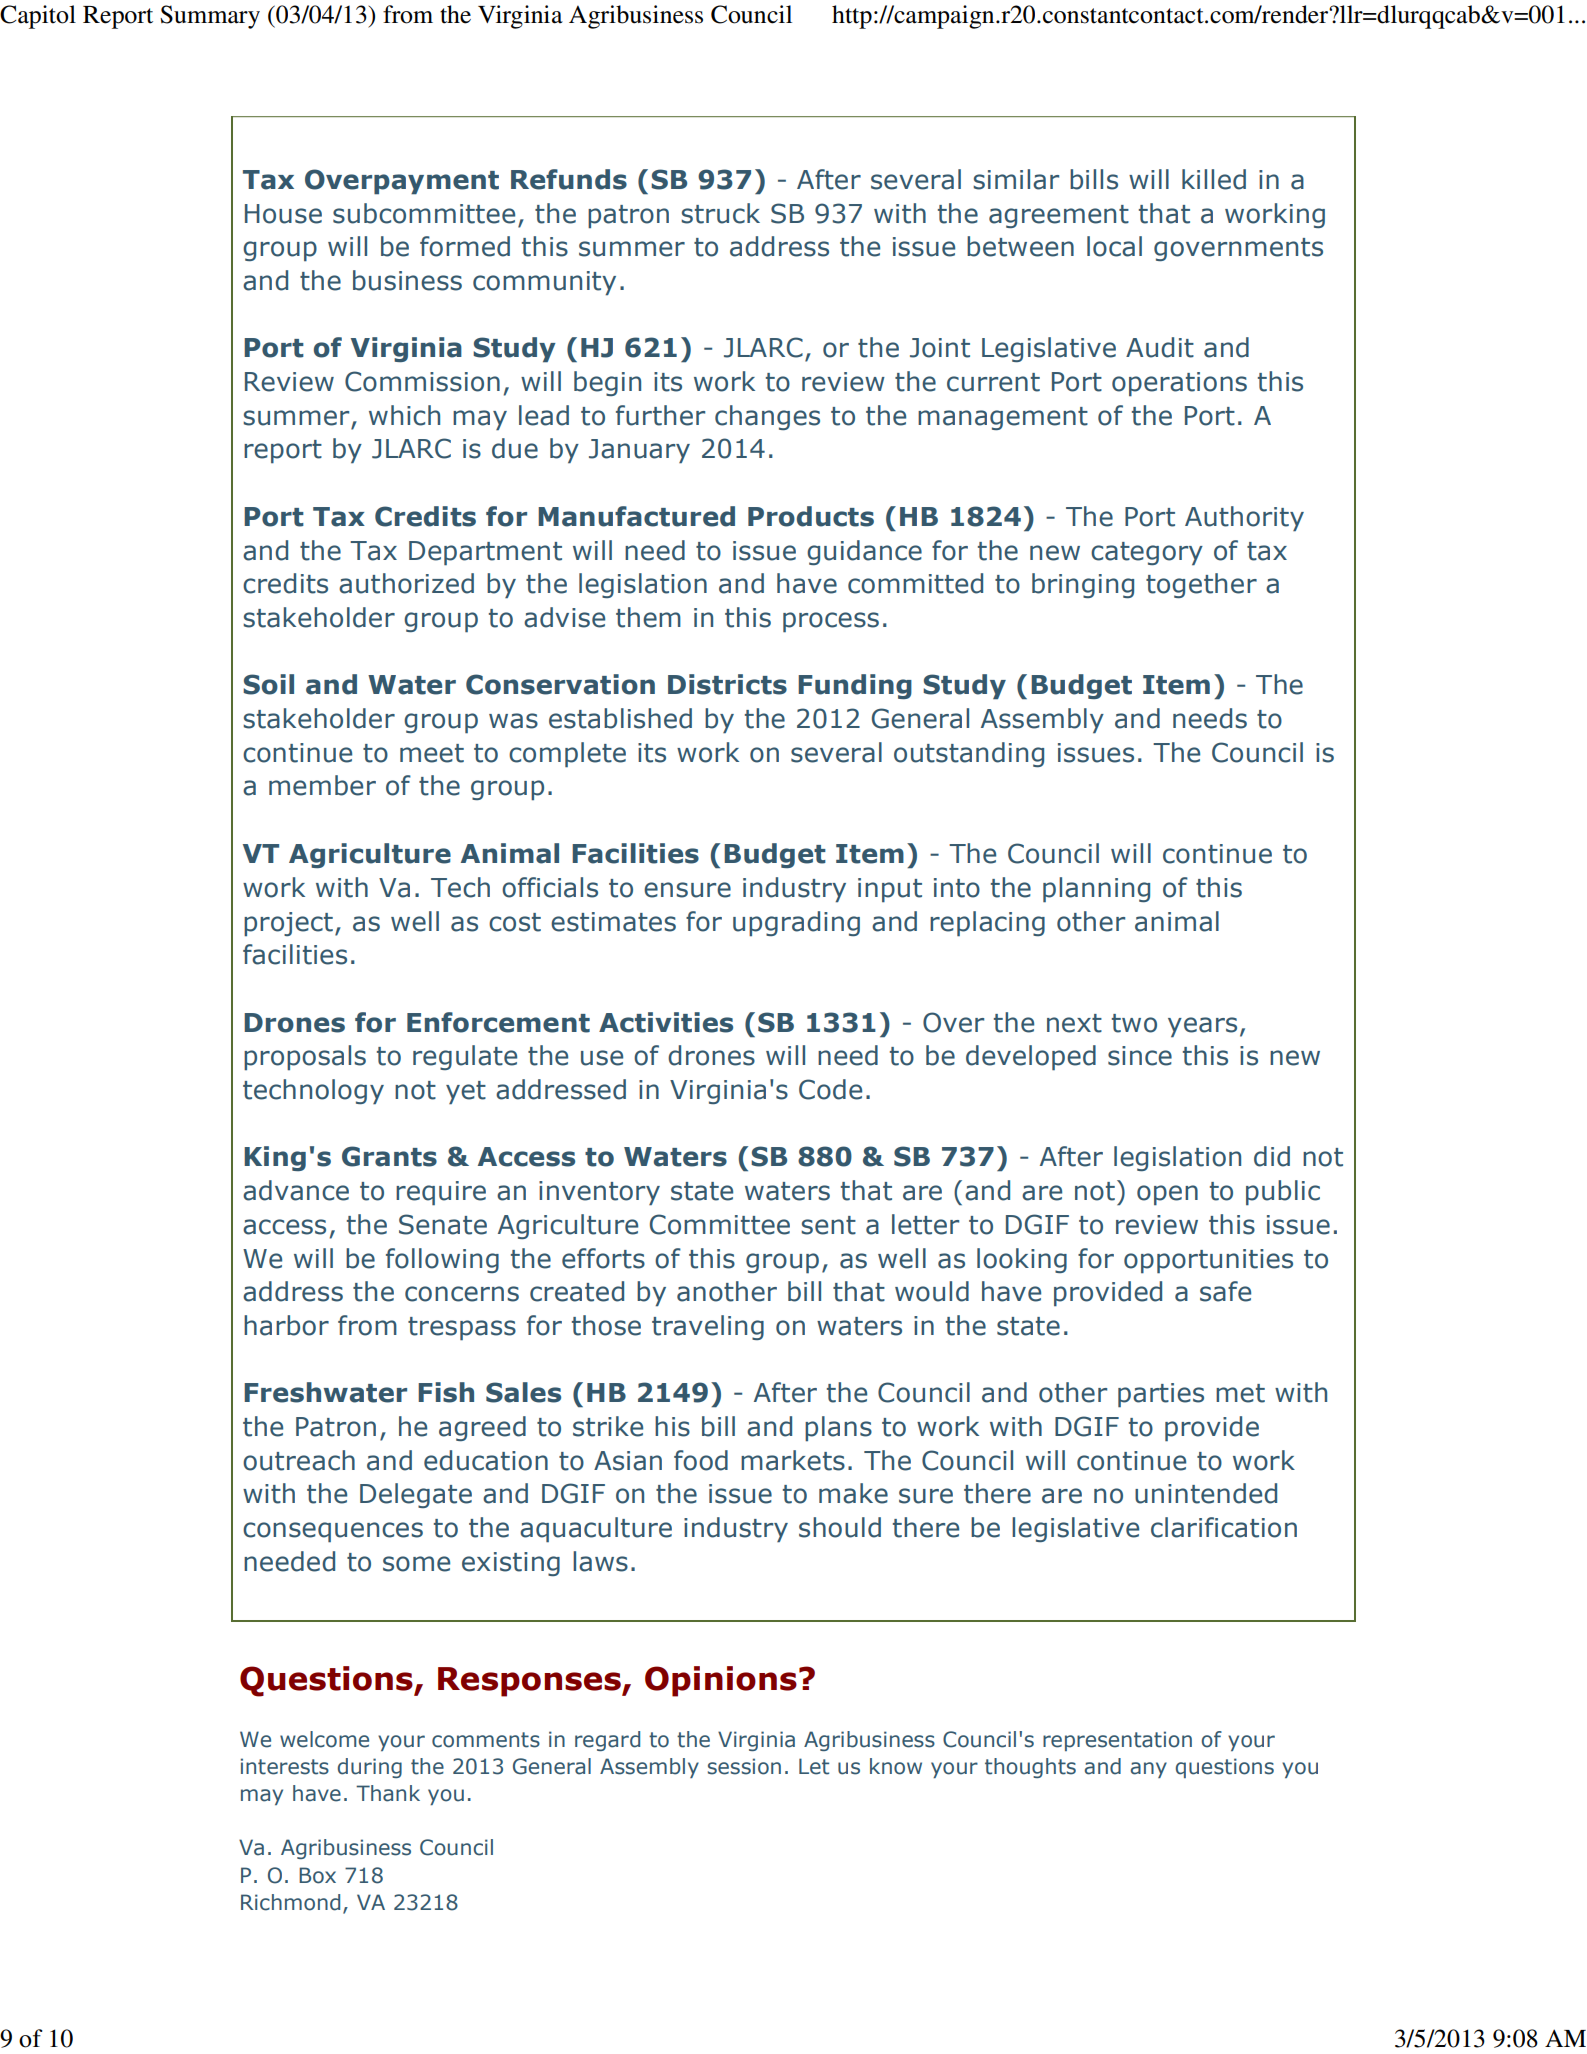 This image has width=1587, height=2054. What do you see at coordinates (796, 924) in the image?
I see `upgrading` at bounding box center [796, 924].
